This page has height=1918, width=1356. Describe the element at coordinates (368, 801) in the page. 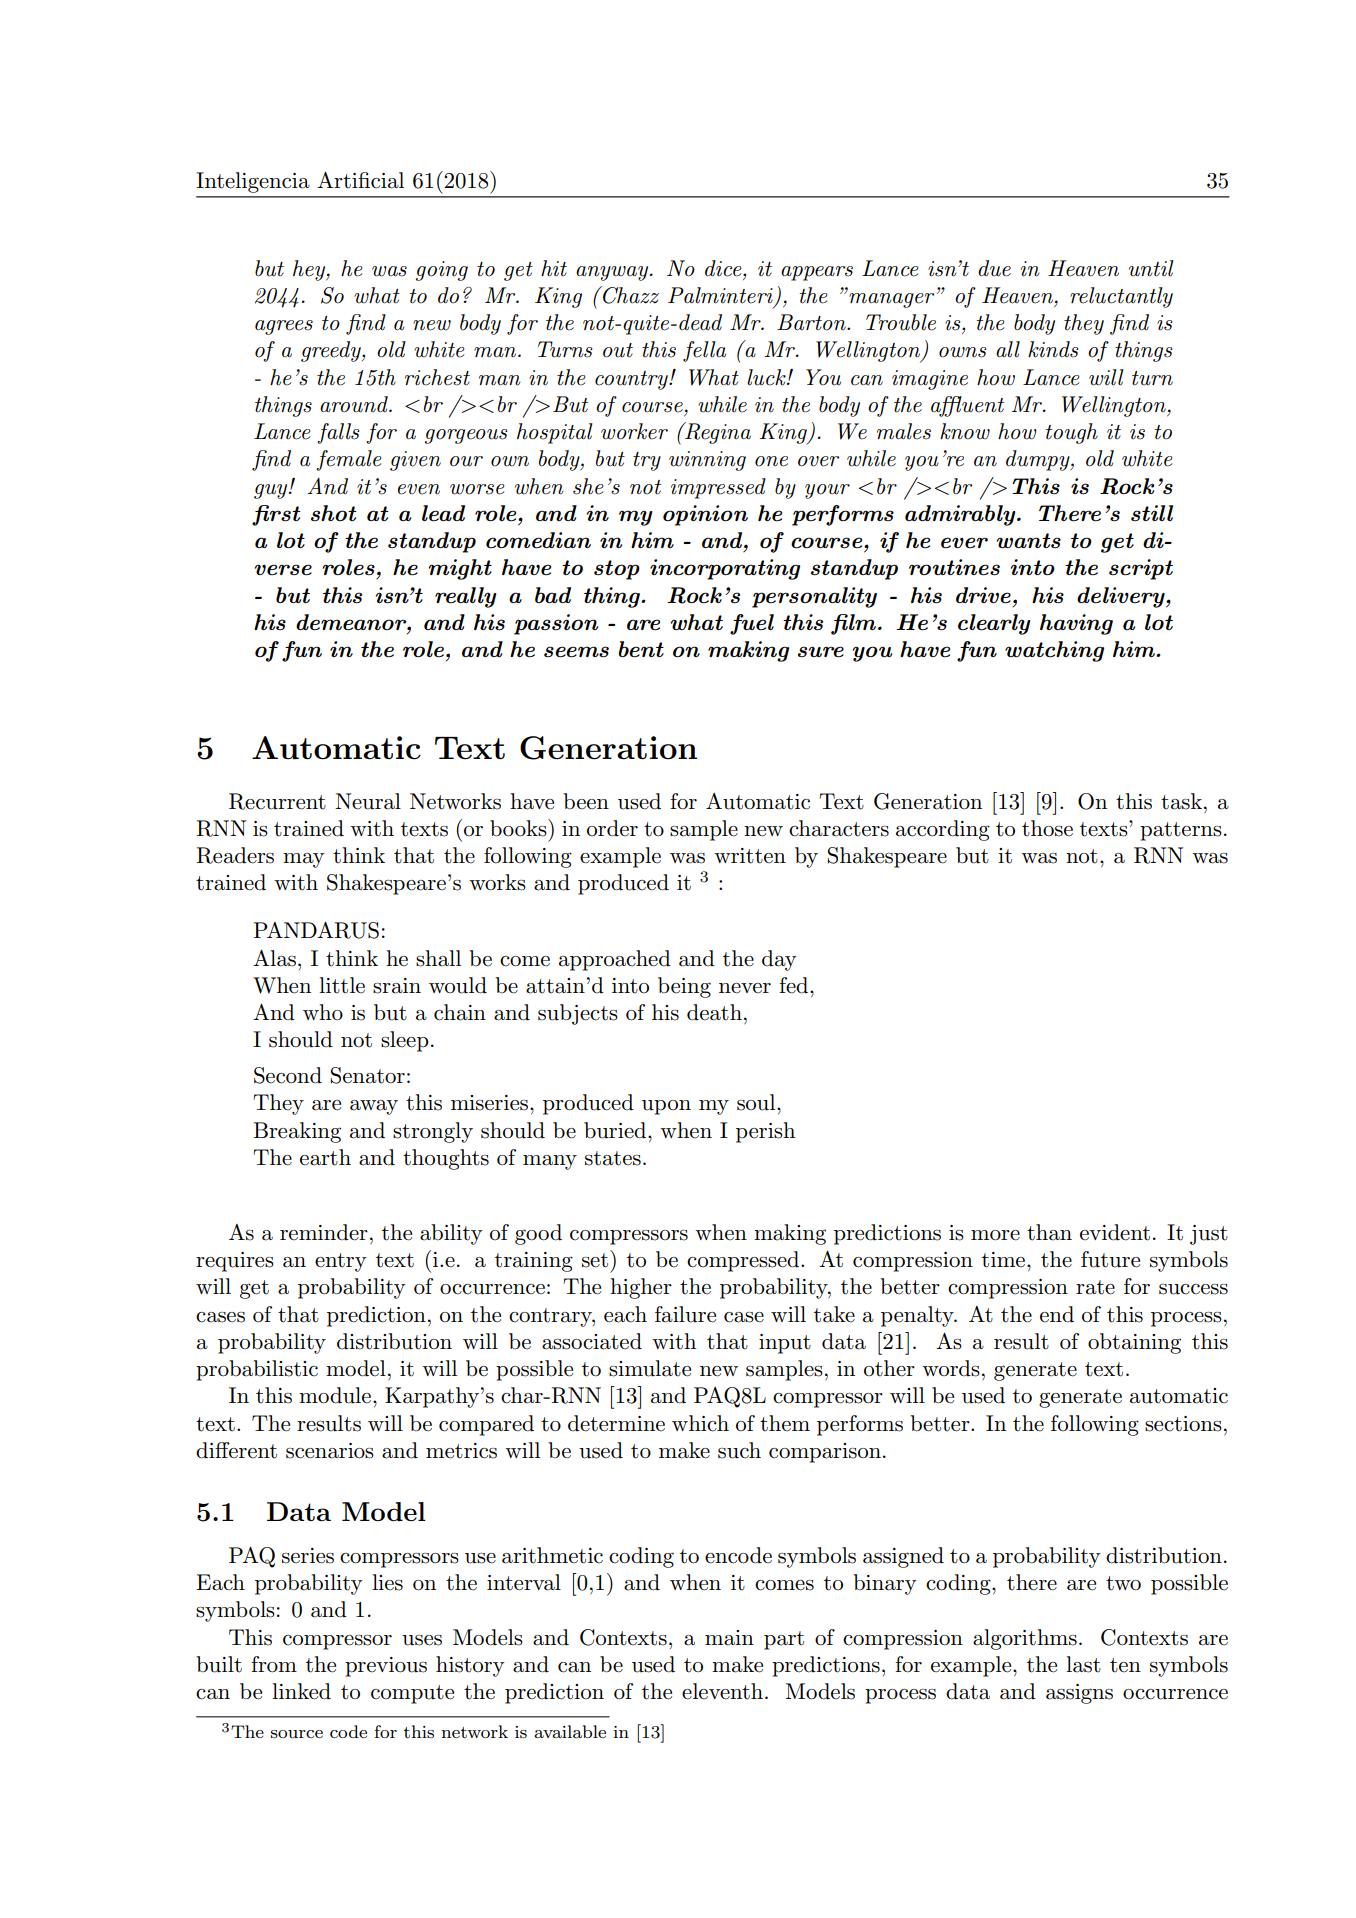

I see `Neural` at that location.
